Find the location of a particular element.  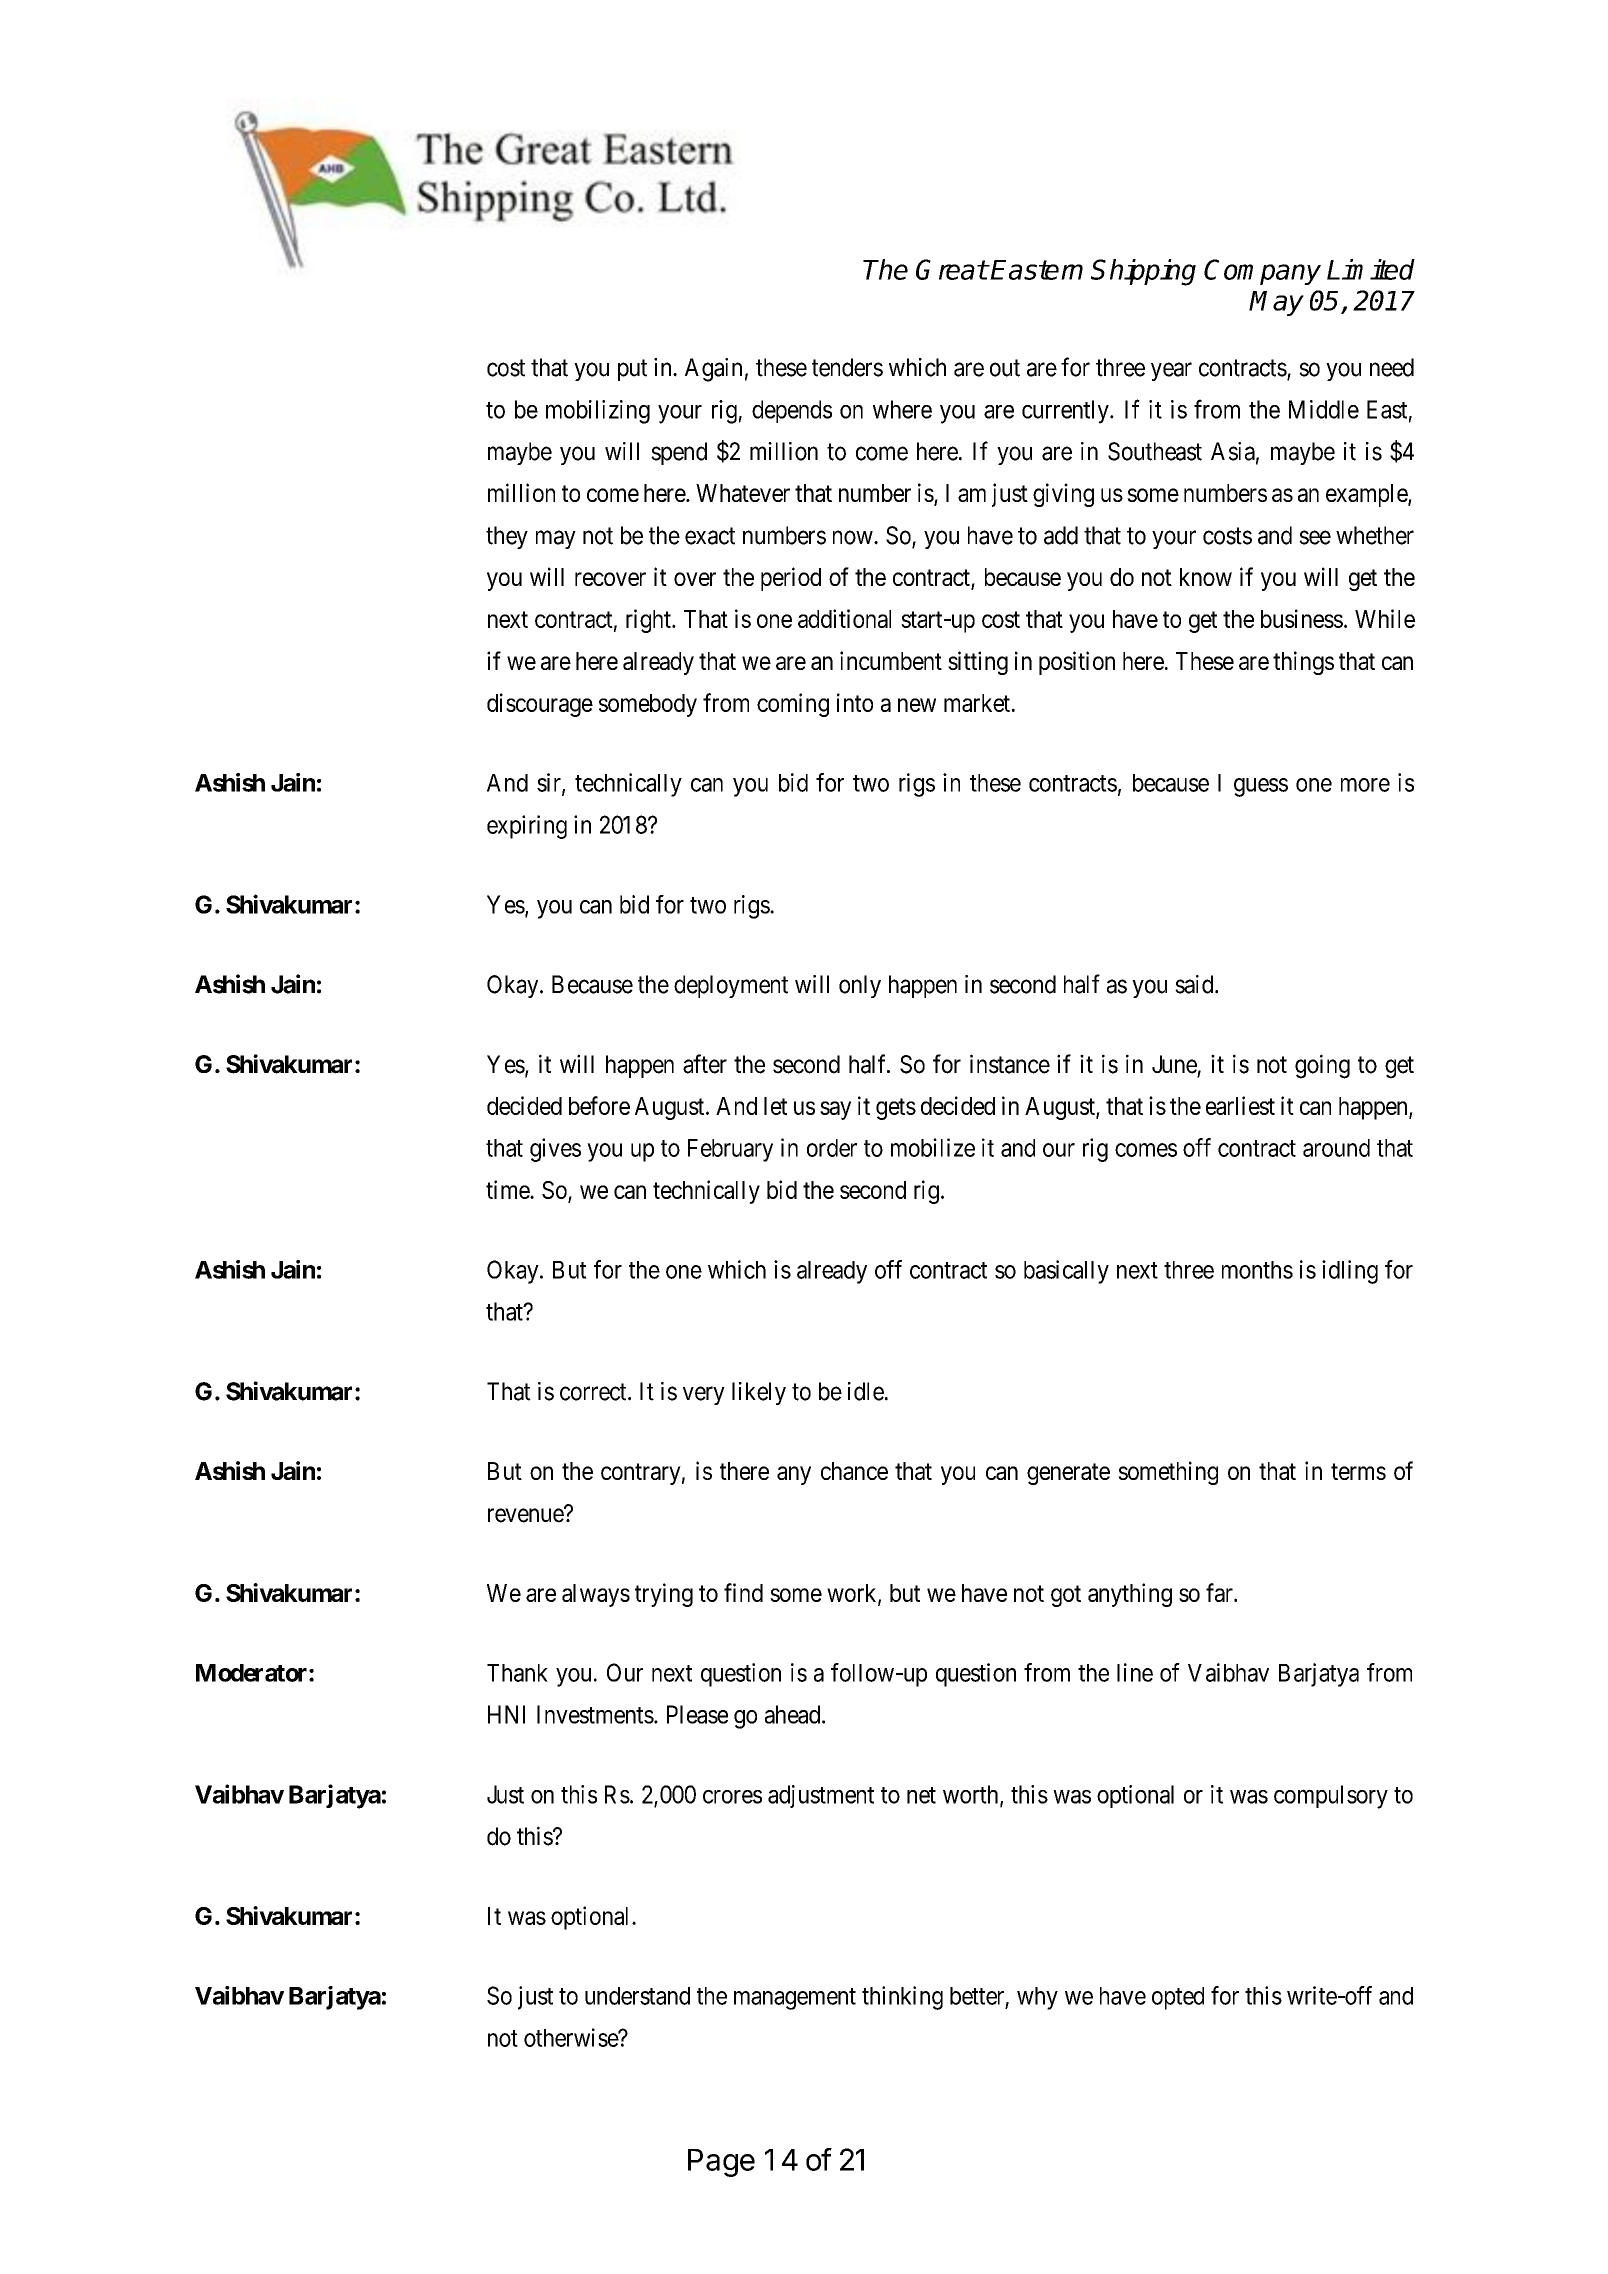

understand is located at coordinates (637, 1996).
